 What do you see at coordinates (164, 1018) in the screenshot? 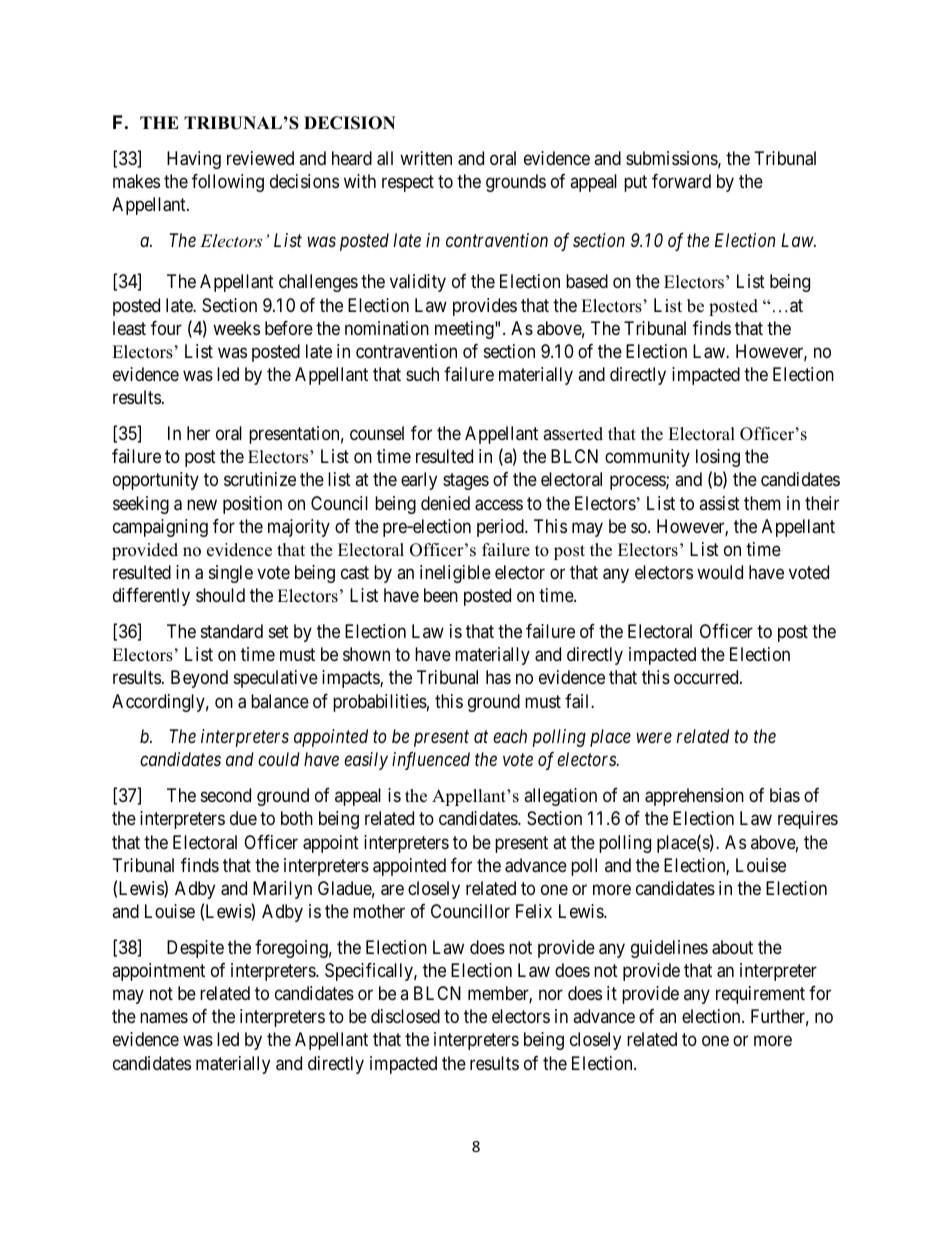
I see `names` at bounding box center [164, 1018].
